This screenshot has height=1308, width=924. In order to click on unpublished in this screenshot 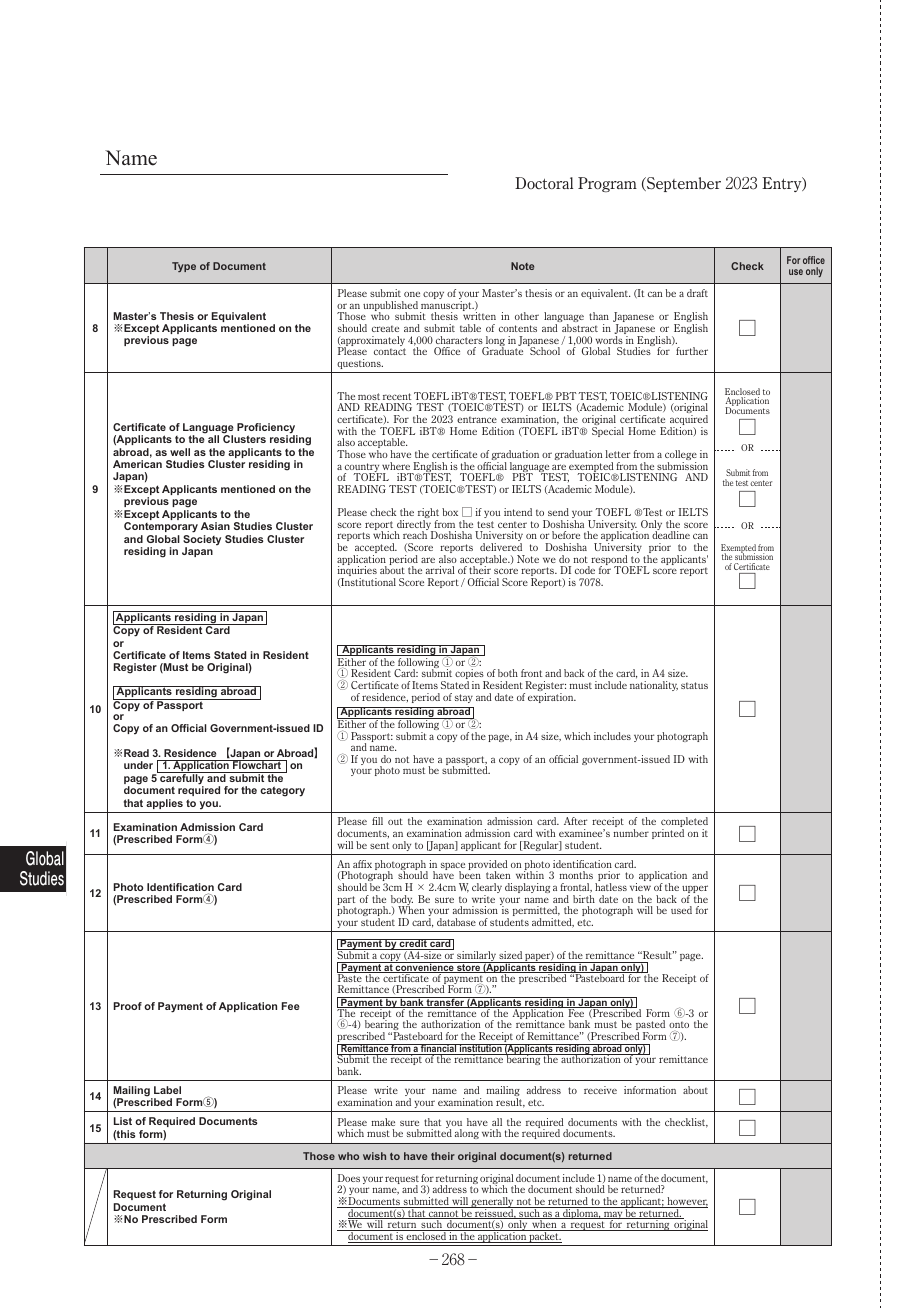, I will do `click(390, 307)`.
